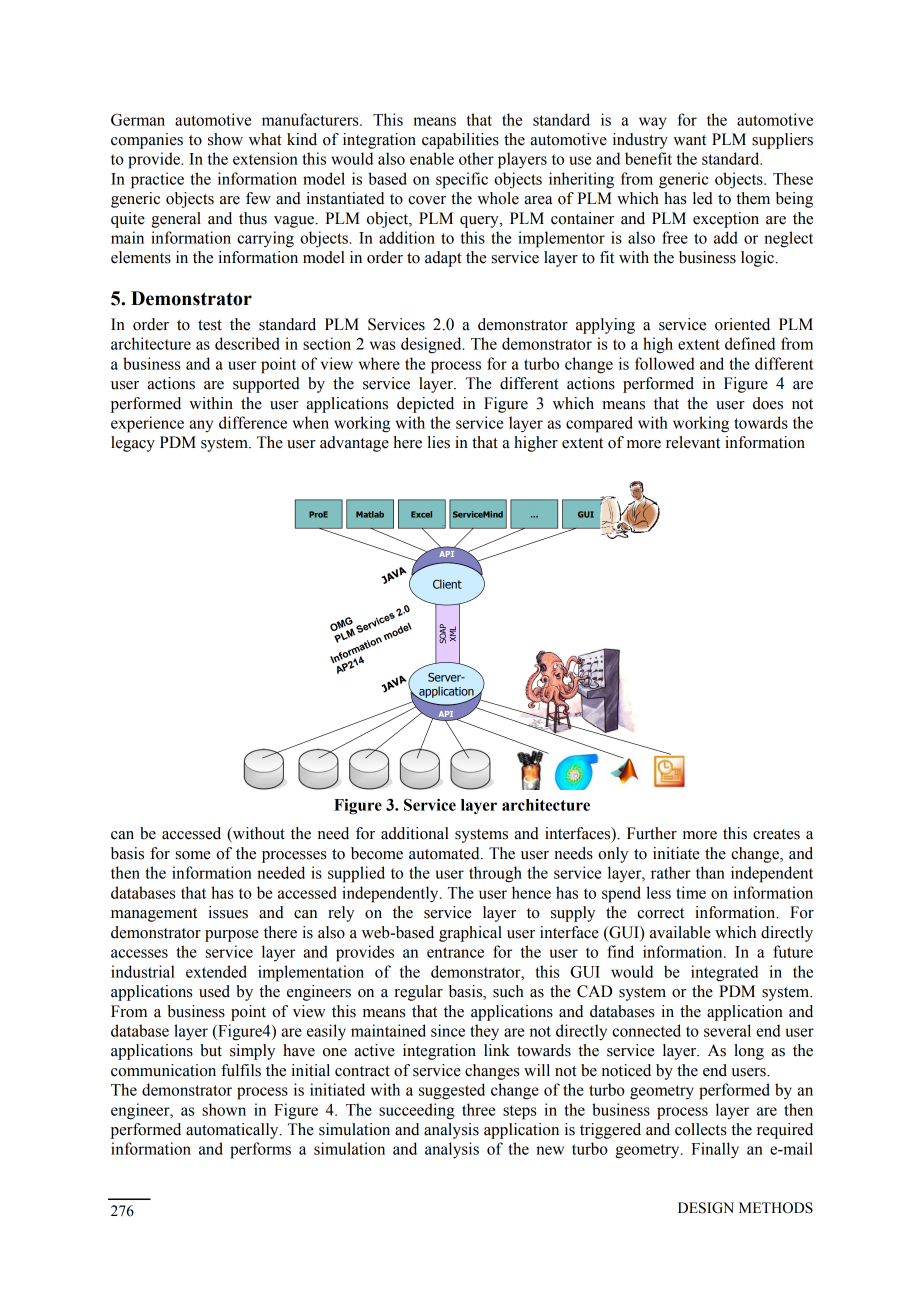 Image resolution: width=924 pixels, height=1304 pixels. What do you see at coordinates (193, 855) in the screenshot?
I see `some` at bounding box center [193, 855].
